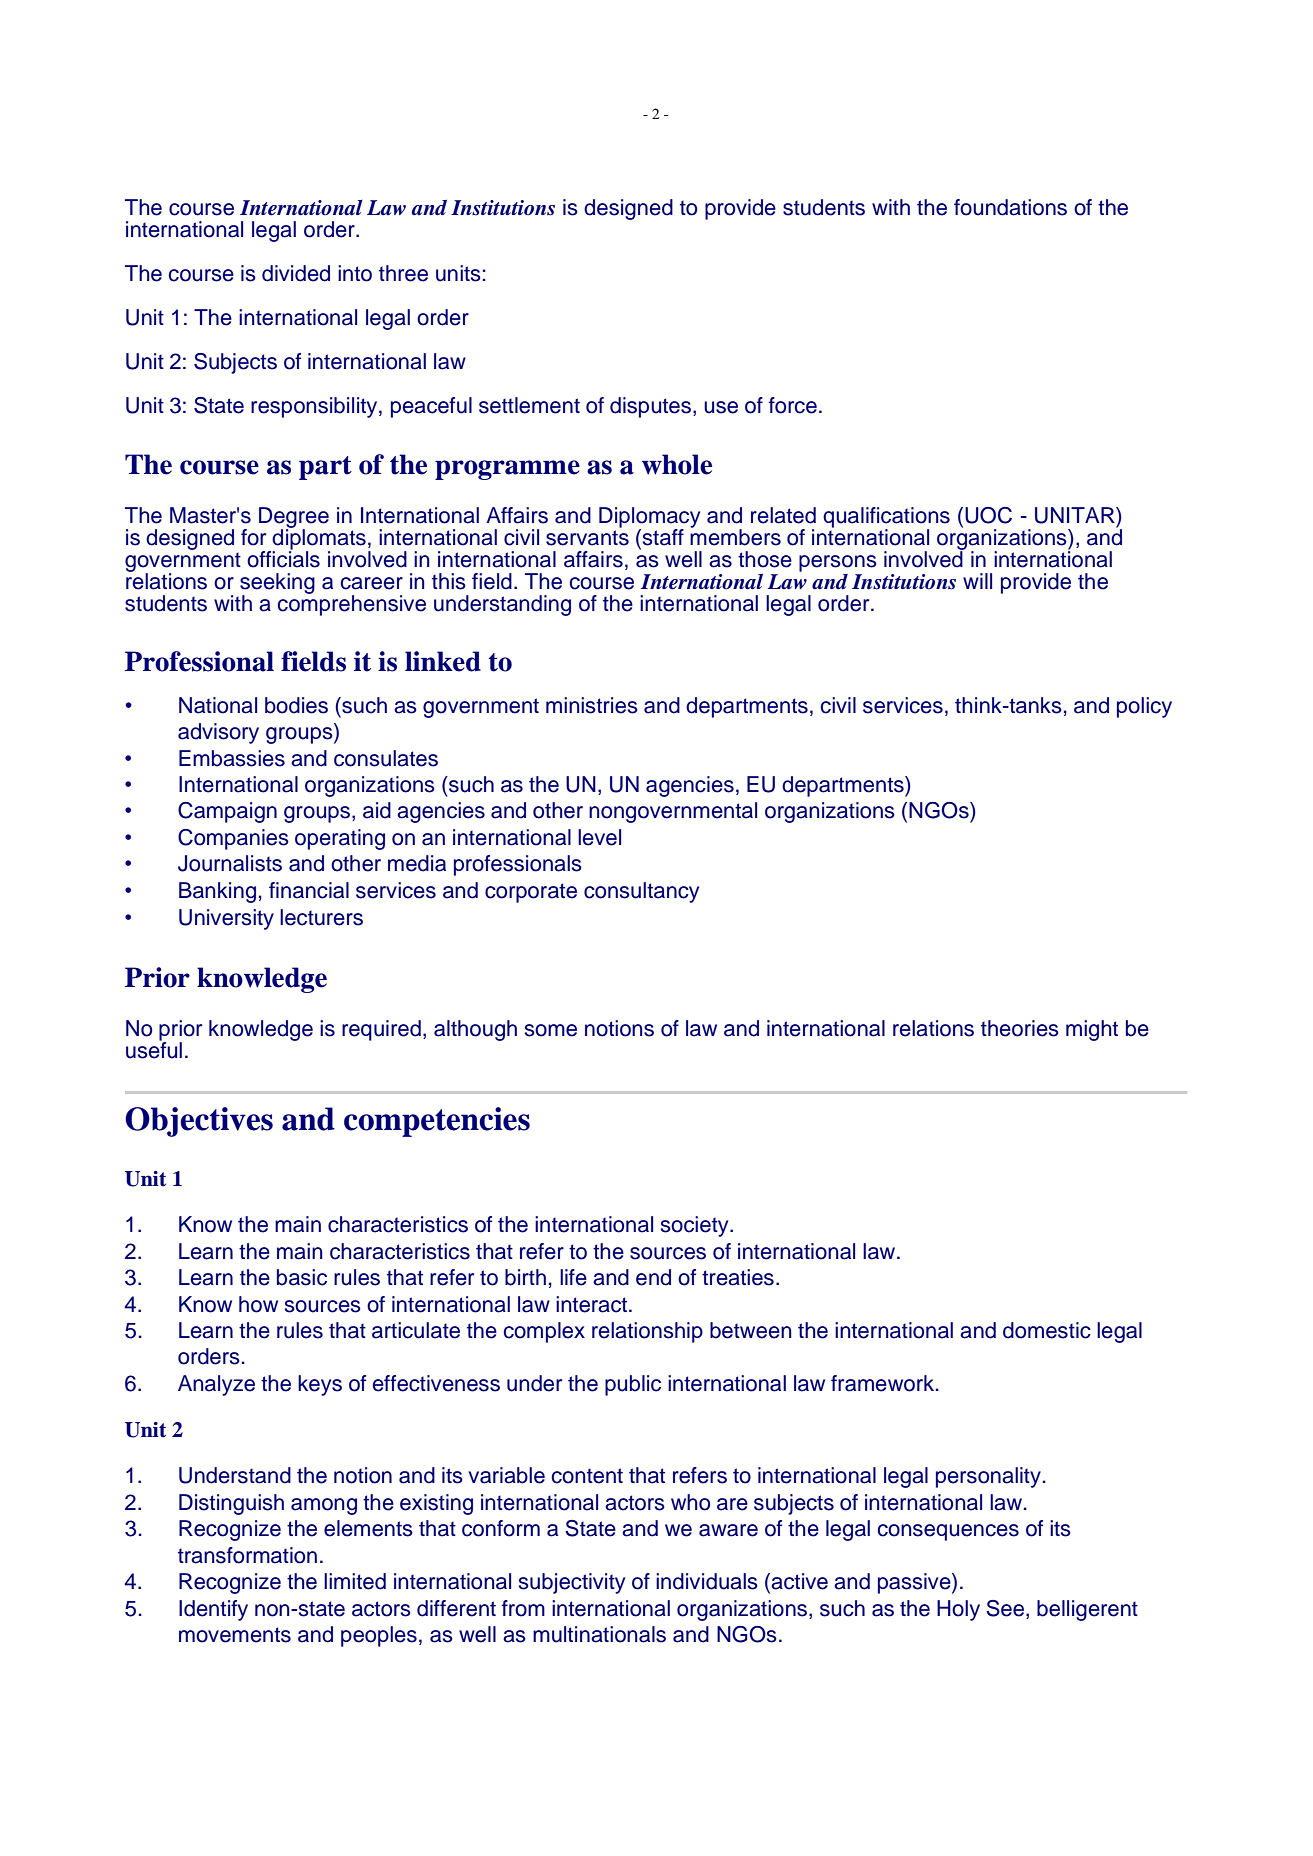 The image size is (1313, 1856). I want to click on domestic, so click(1047, 1330).
